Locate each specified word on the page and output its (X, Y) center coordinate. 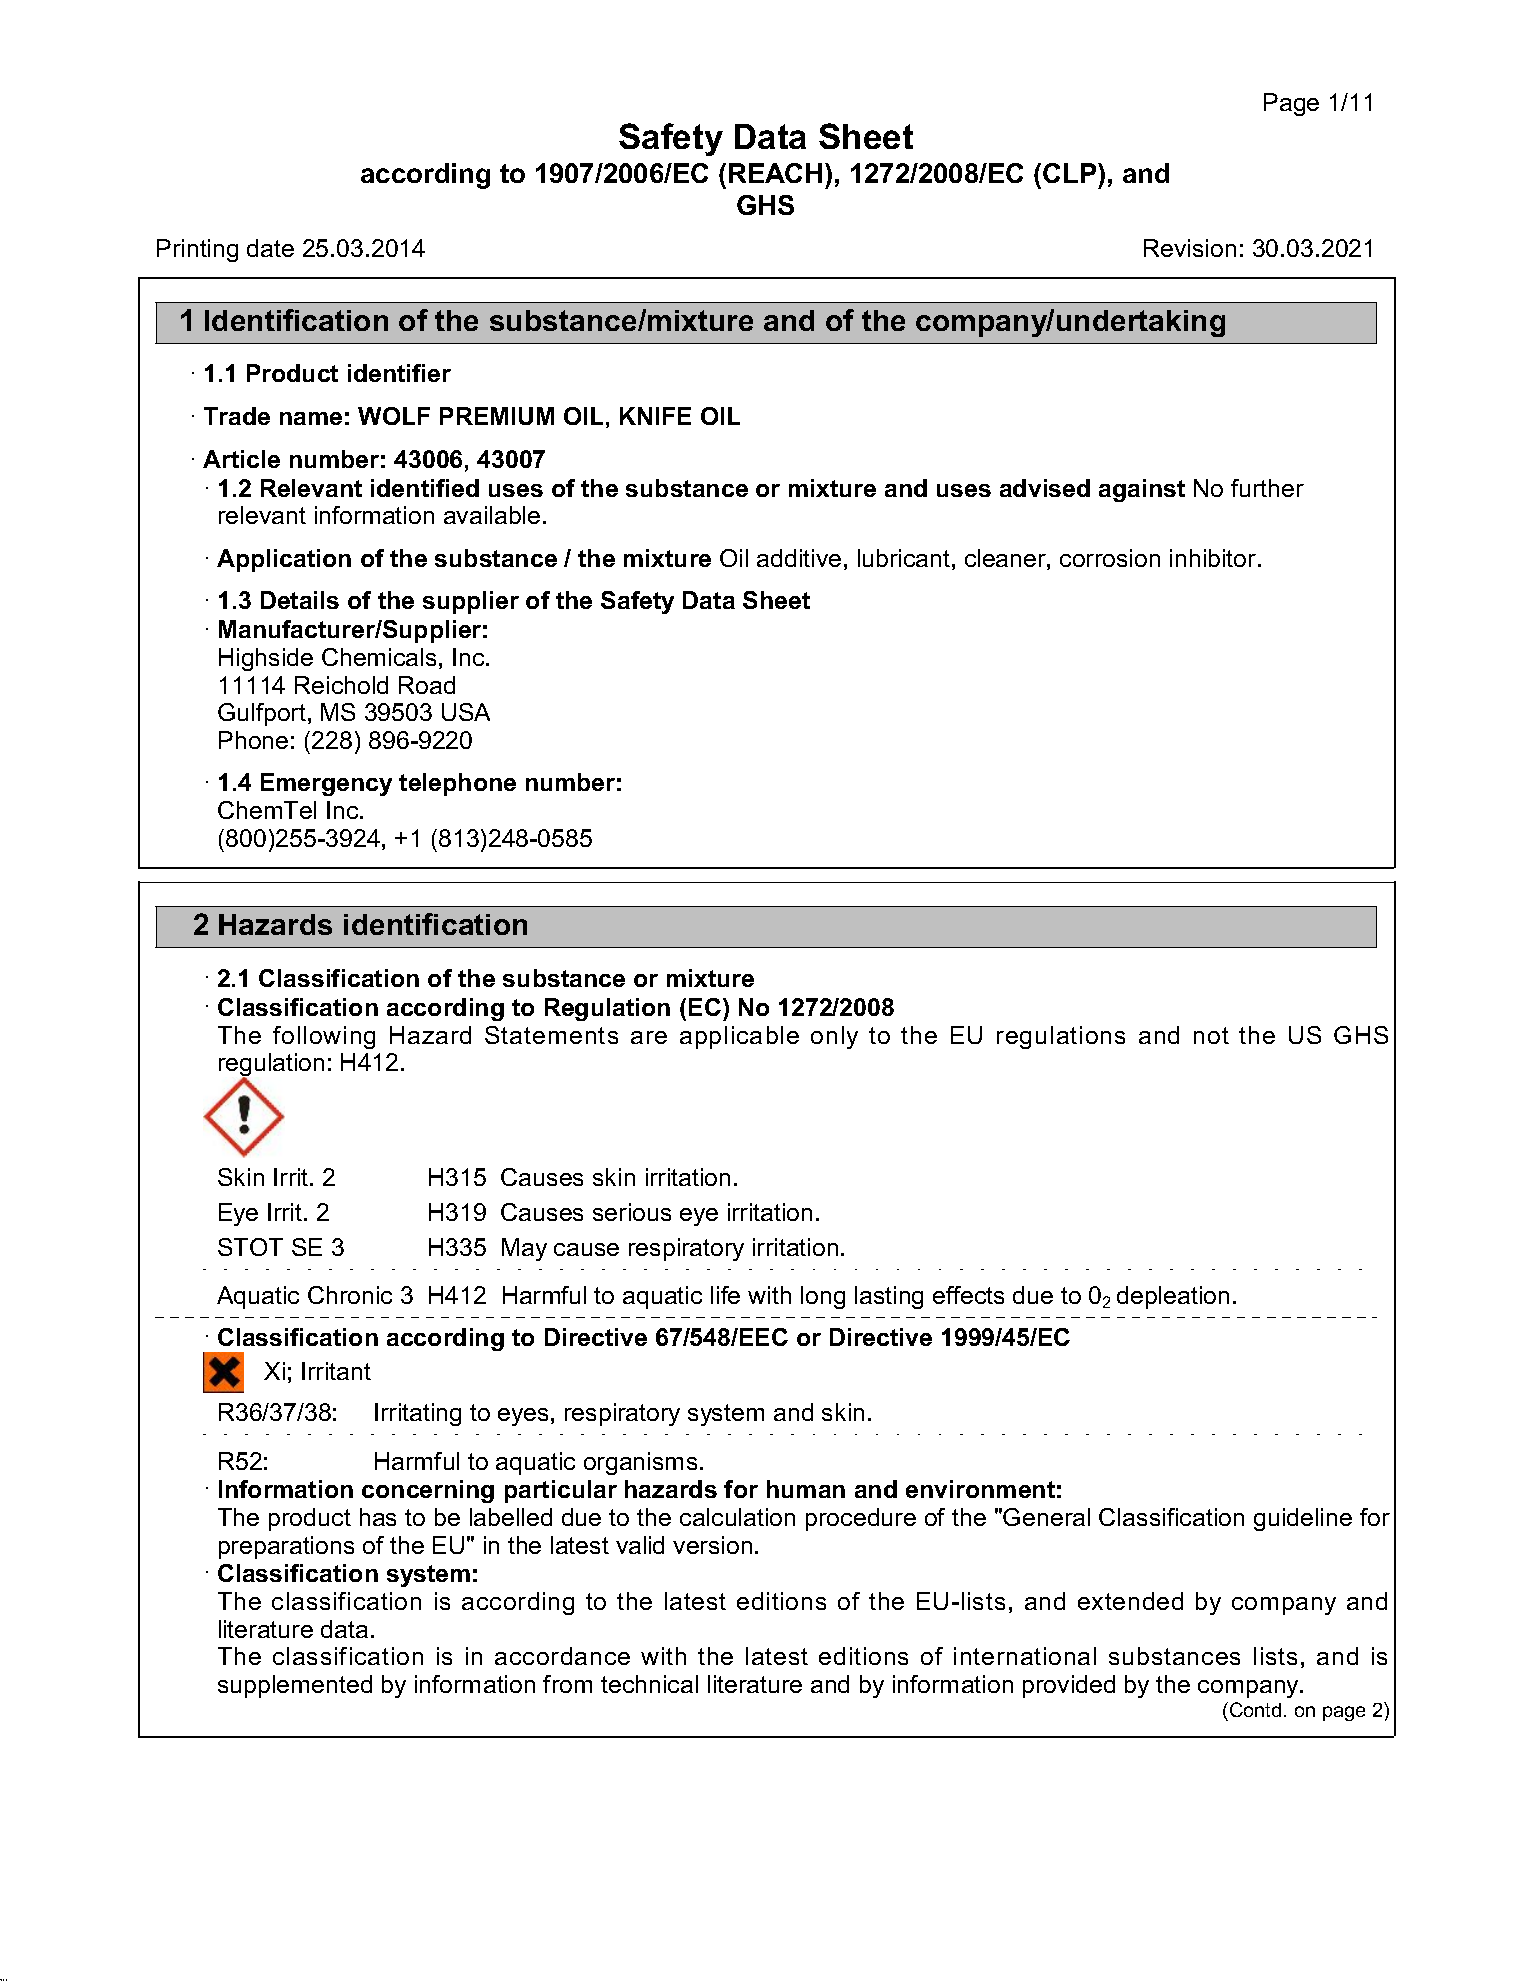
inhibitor (1214, 558)
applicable (739, 1037)
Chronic (350, 1295)
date (270, 248)
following (324, 1037)
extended (1130, 1601)
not (1211, 1035)
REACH (775, 173)
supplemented (295, 1686)
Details (300, 600)
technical (649, 1684)
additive (799, 558)
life (725, 1295)
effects (968, 1295)
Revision (1190, 248)
